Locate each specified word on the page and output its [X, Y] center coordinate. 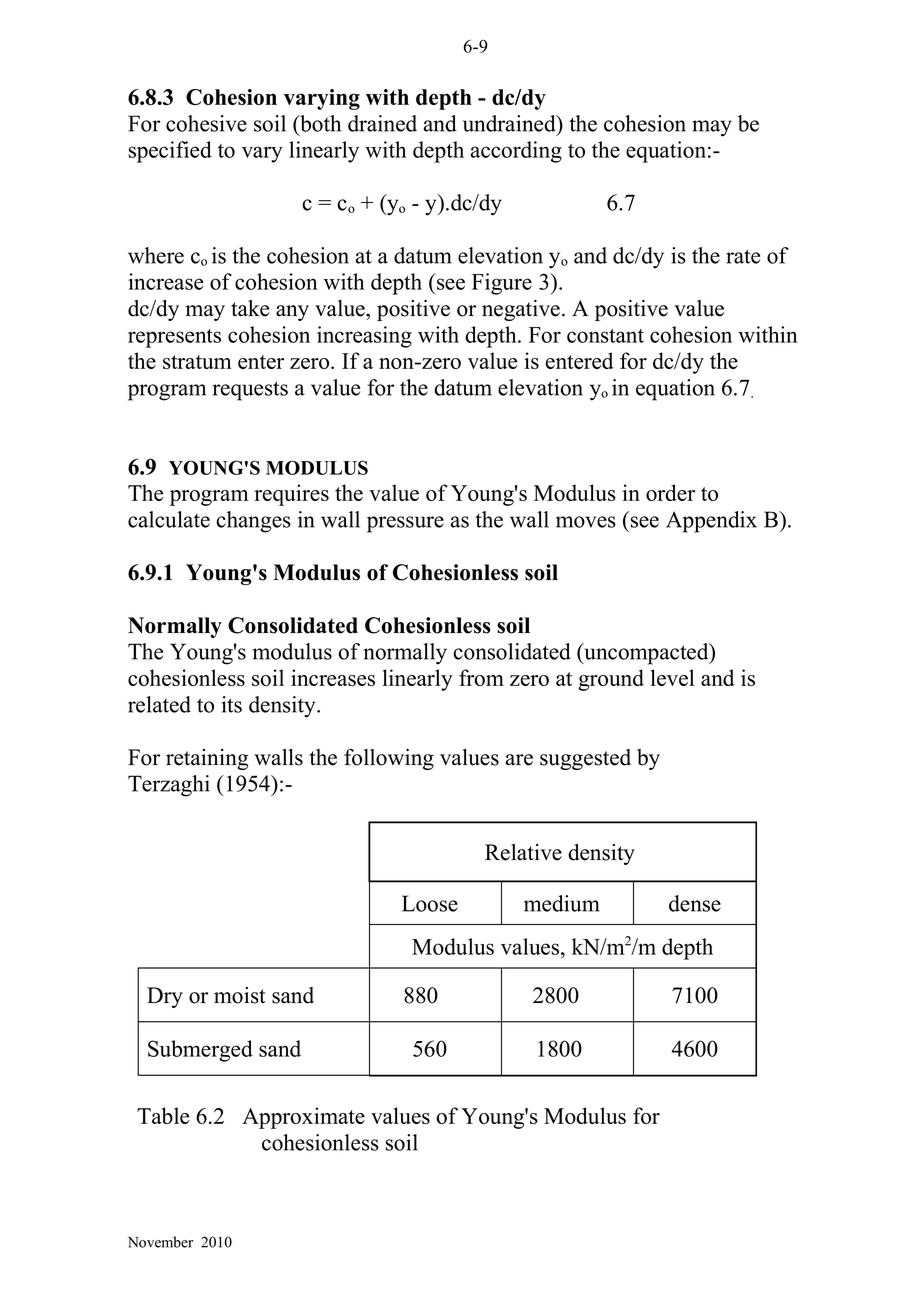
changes [253, 522]
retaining [207, 759]
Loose [430, 903]
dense [695, 903]
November [160, 1242]
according [516, 152]
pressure [405, 524]
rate [743, 256]
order [670, 492]
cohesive [206, 123]
